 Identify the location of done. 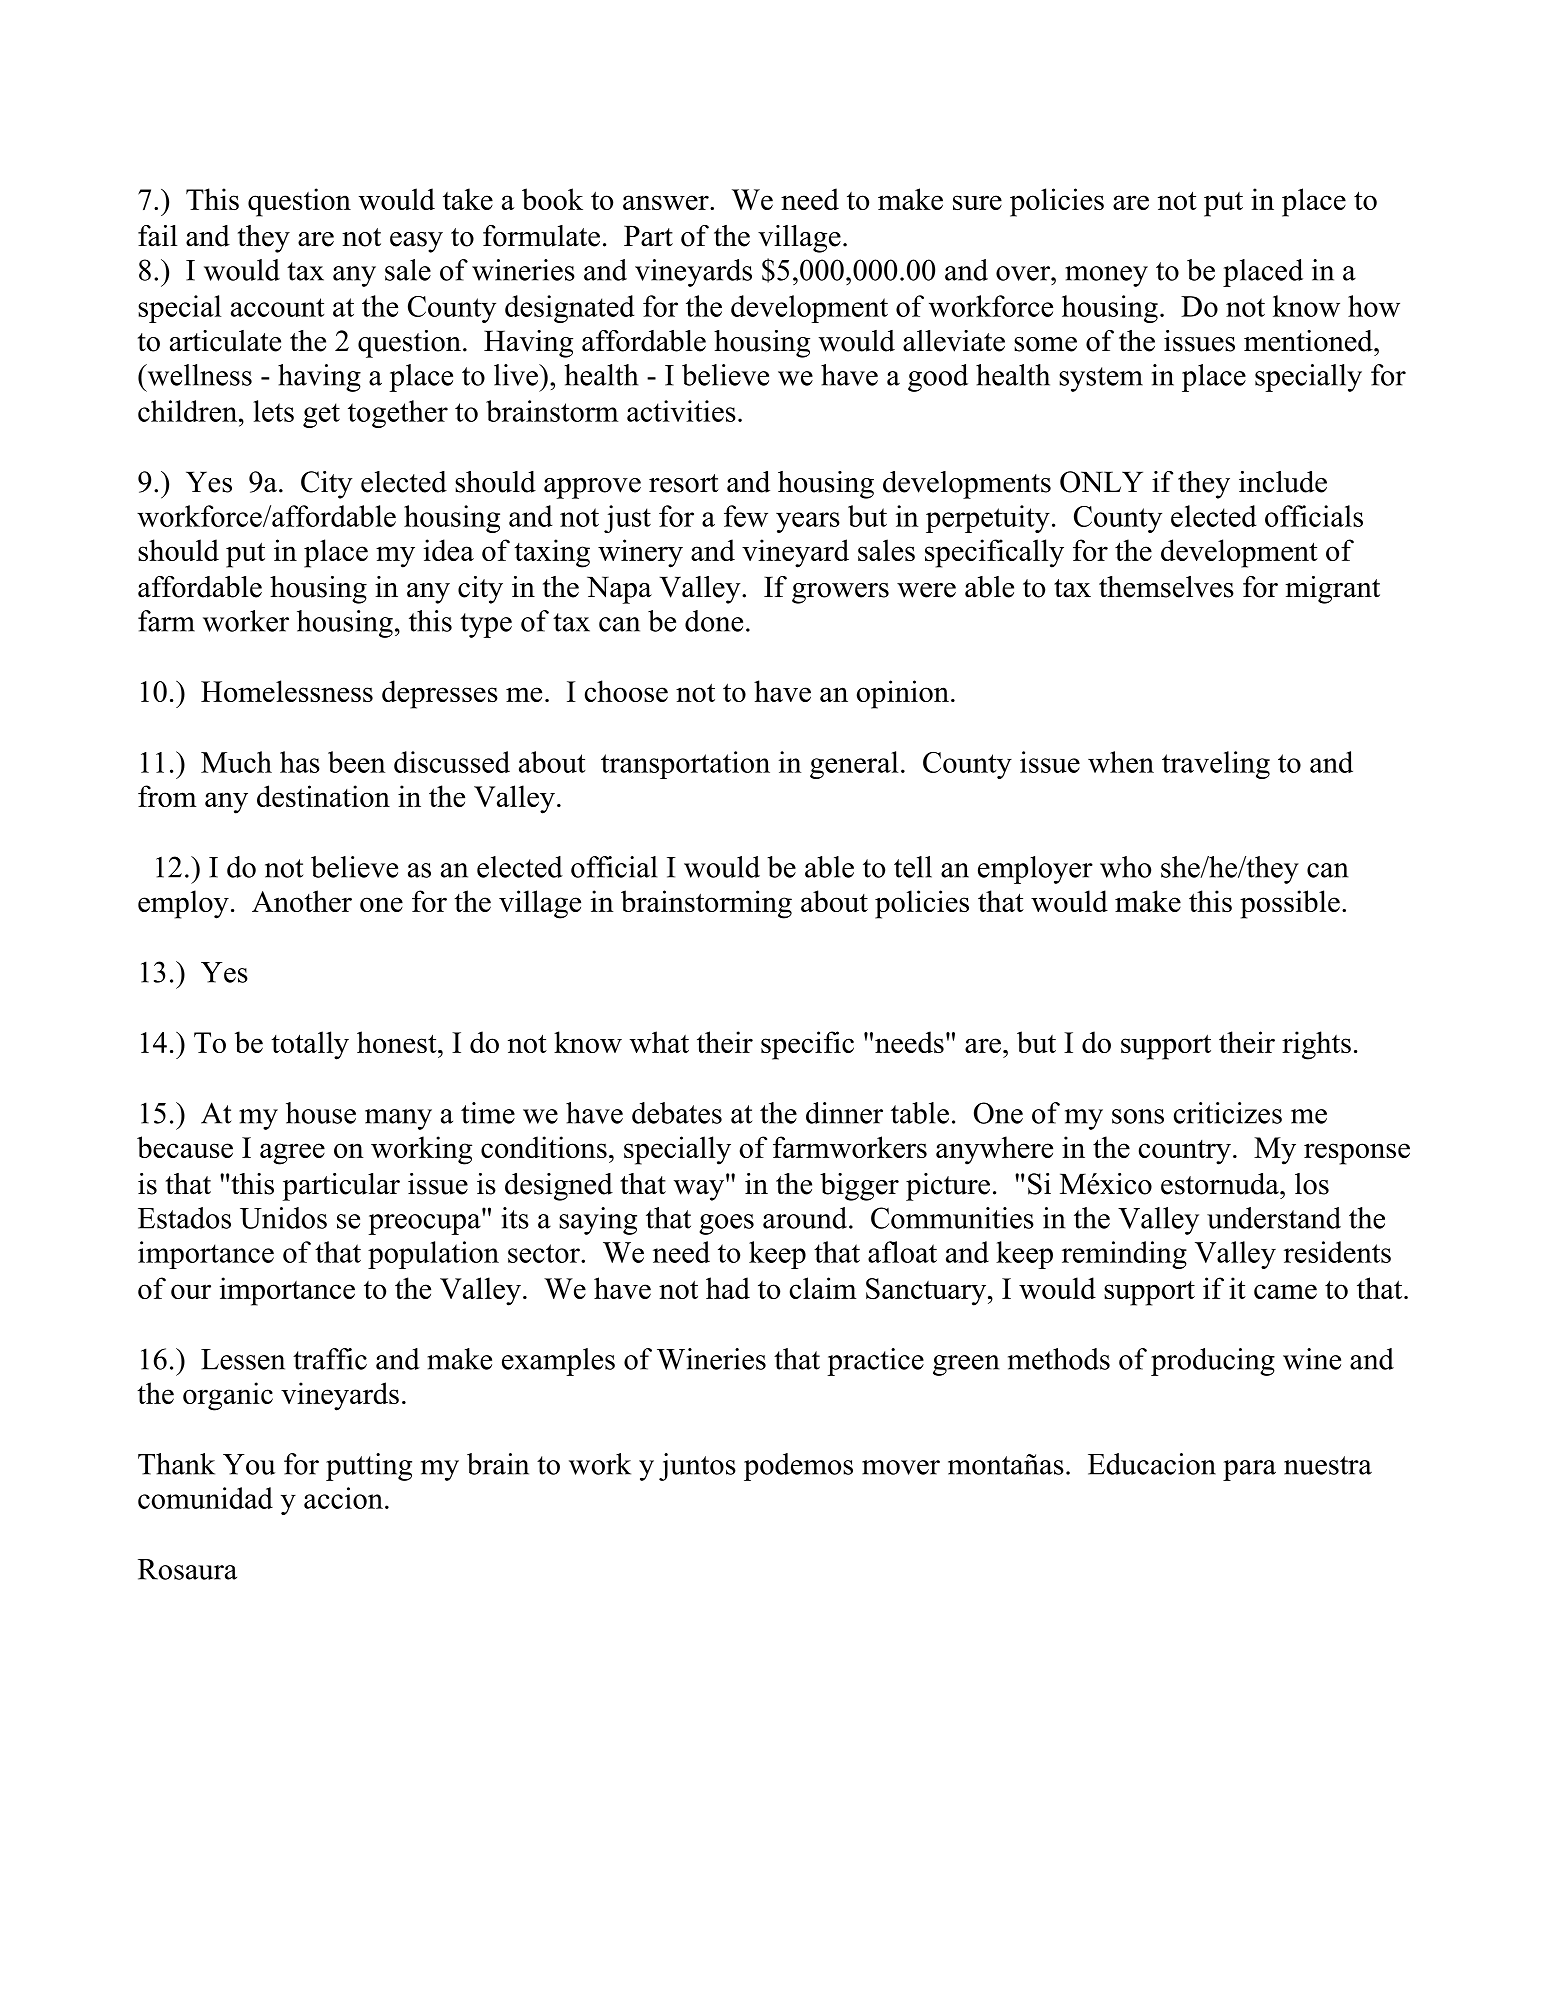
(714, 621).
